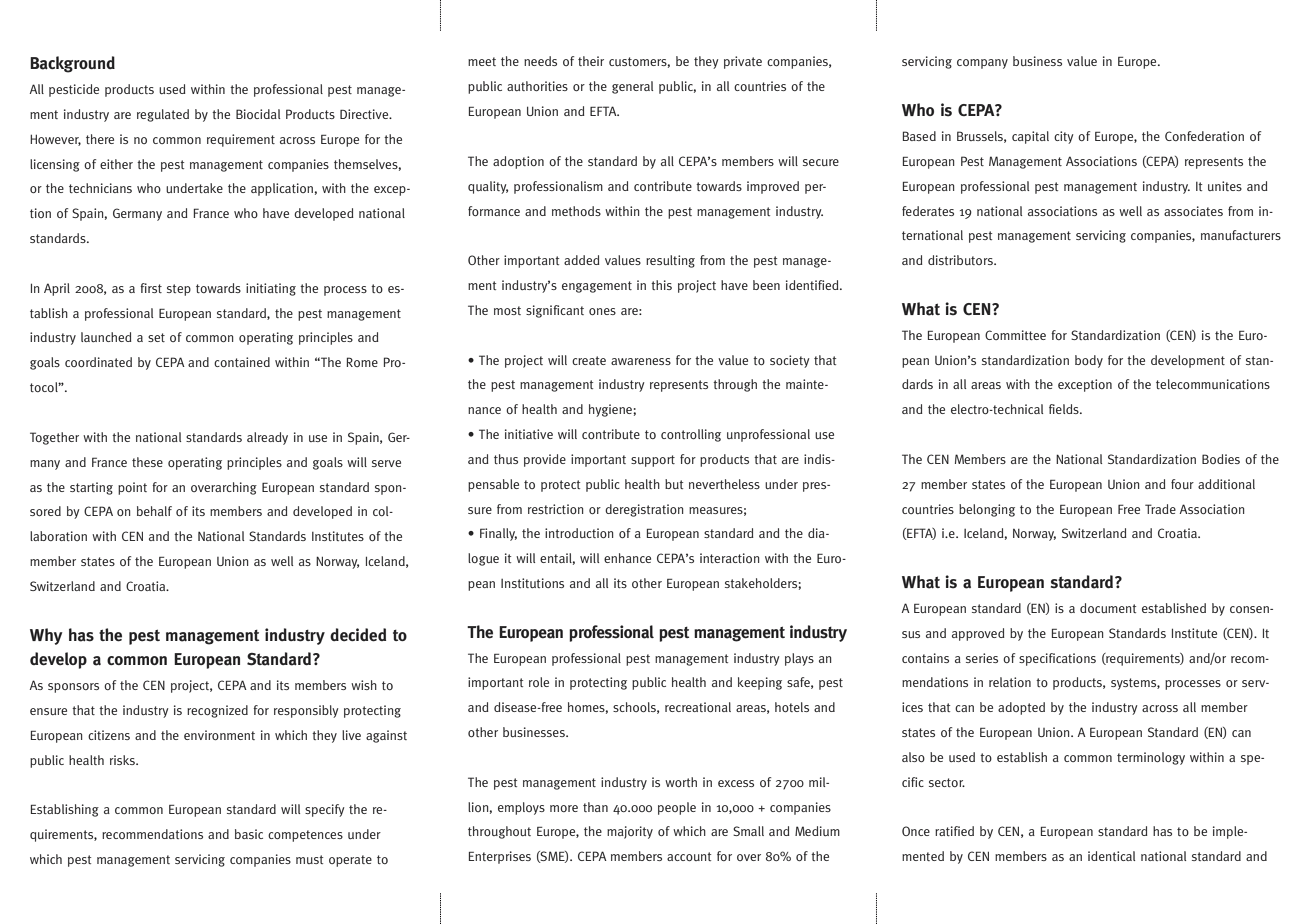 The height and width of the image is (924, 1308). What do you see at coordinates (632, 87) in the image?
I see `general` at bounding box center [632, 87].
